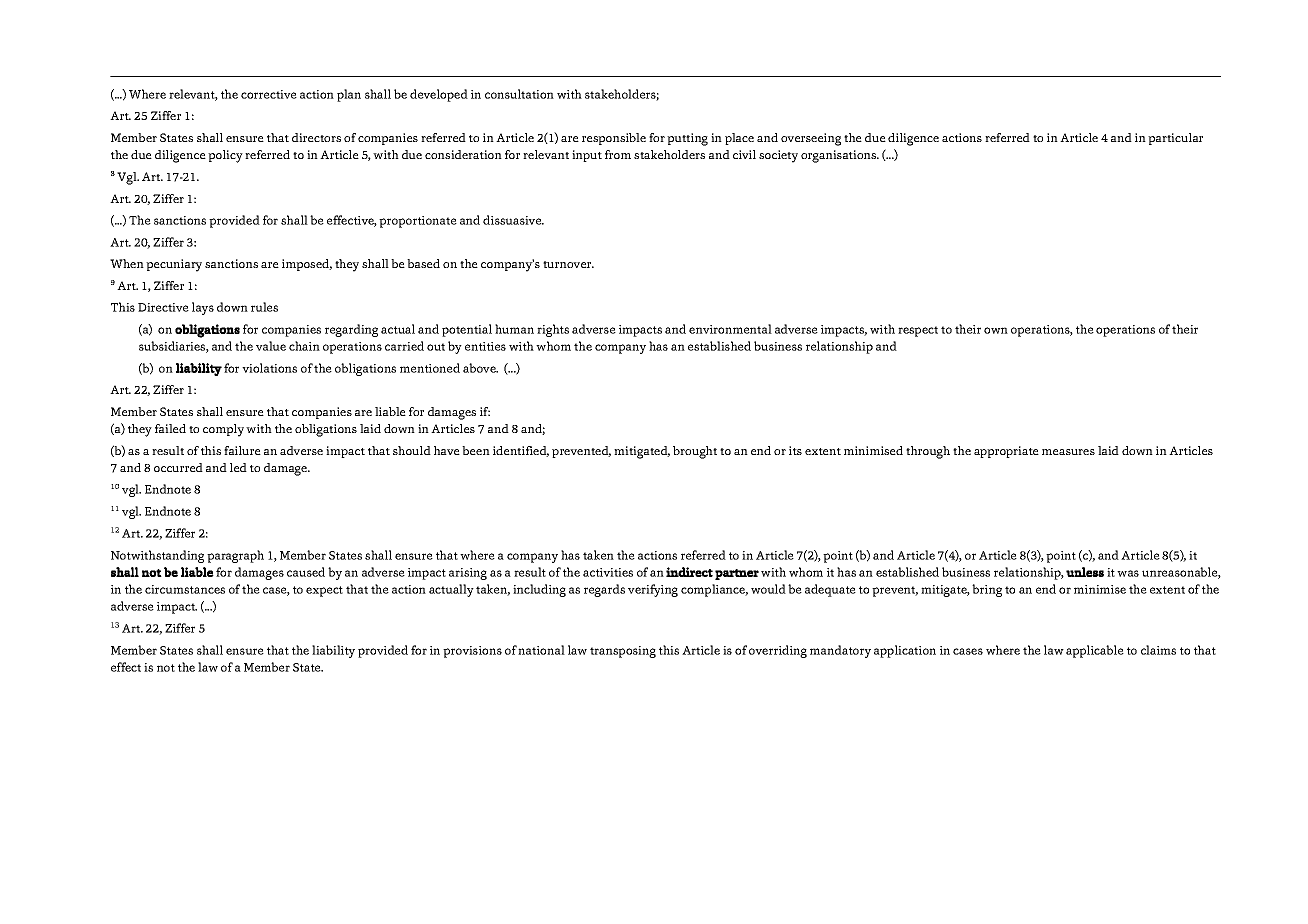 The image size is (1308, 924). What do you see at coordinates (614, 139) in the image?
I see `responsible` at bounding box center [614, 139].
